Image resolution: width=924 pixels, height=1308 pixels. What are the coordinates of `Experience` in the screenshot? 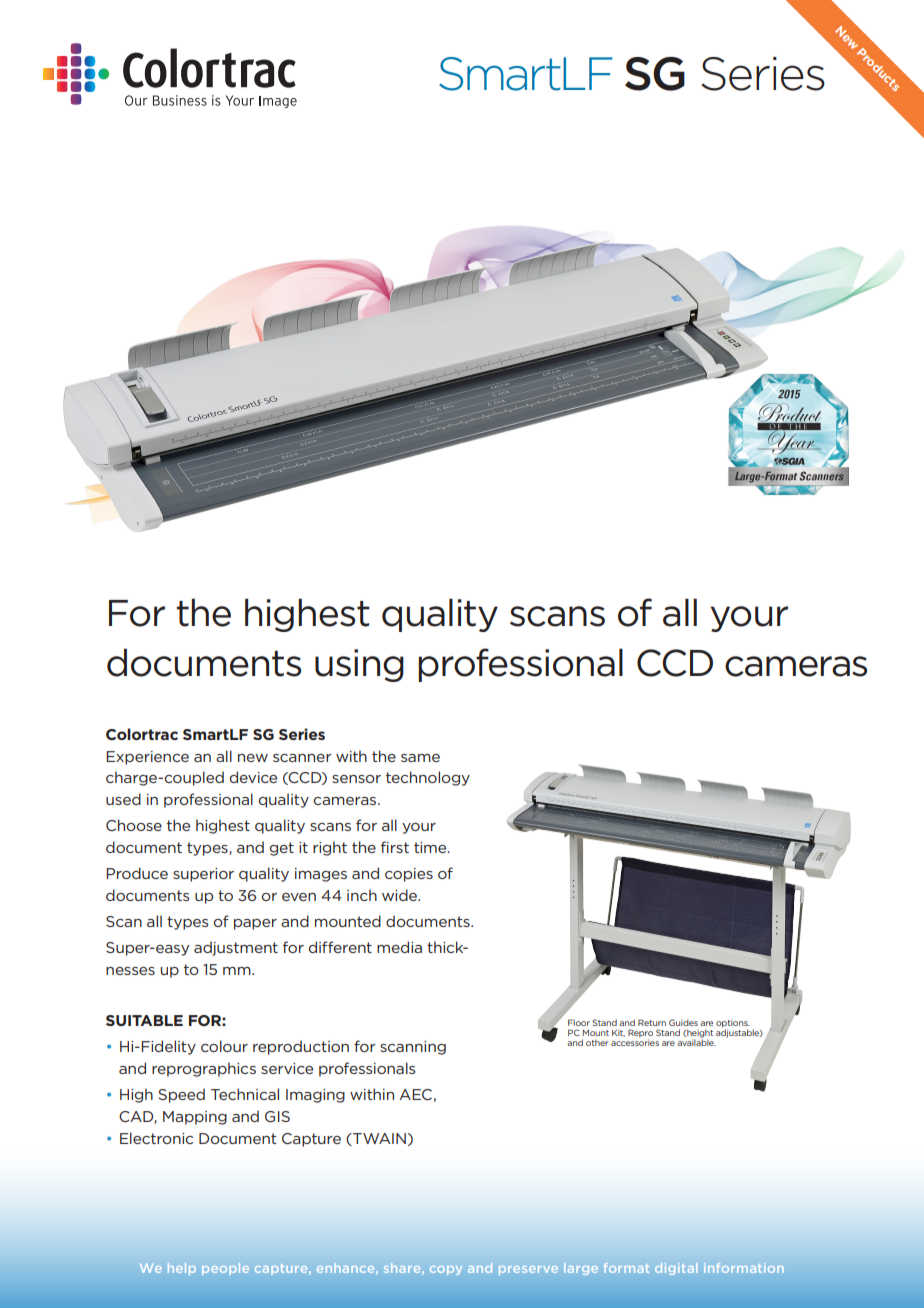 It's located at (147, 758).
